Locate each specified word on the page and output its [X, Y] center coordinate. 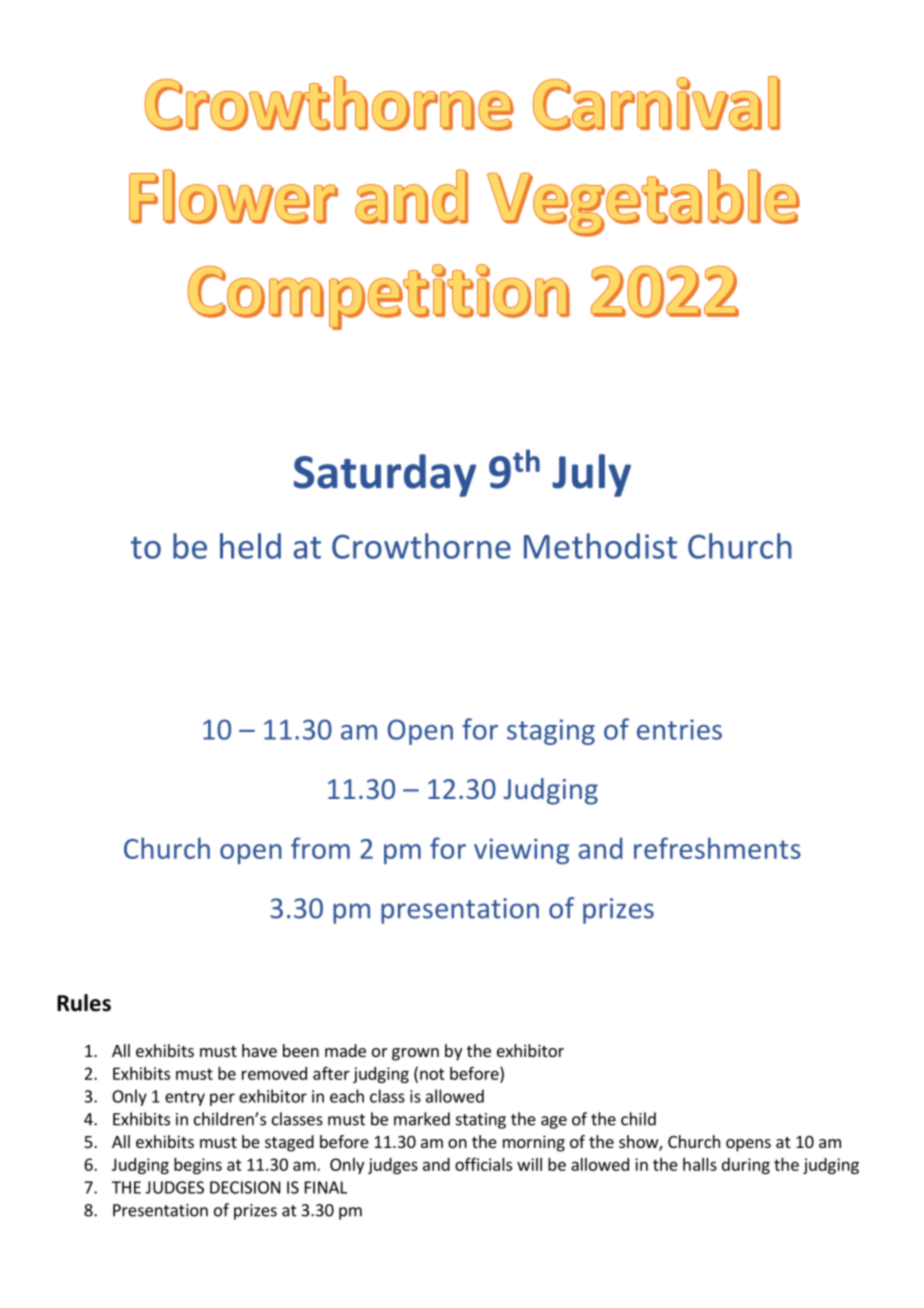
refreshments [717, 848]
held [250, 546]
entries [679, 729]
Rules [84, 1003]
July [591, 475]
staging [551, 732]
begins [198, 1166]
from [320, 848]
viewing [521, 851]
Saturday [385, 475]
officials [483, 1164]
